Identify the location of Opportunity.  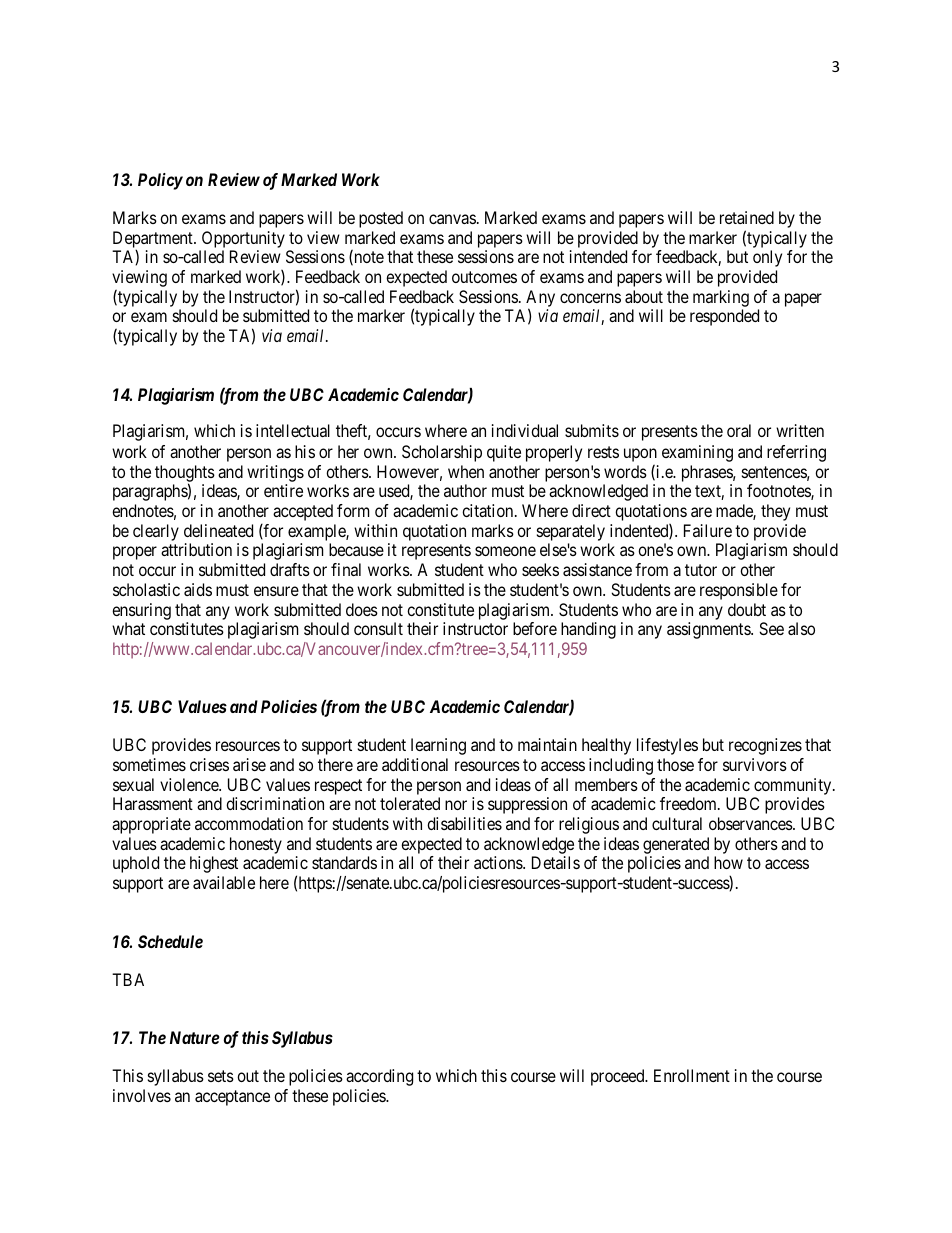
(243, 239).
